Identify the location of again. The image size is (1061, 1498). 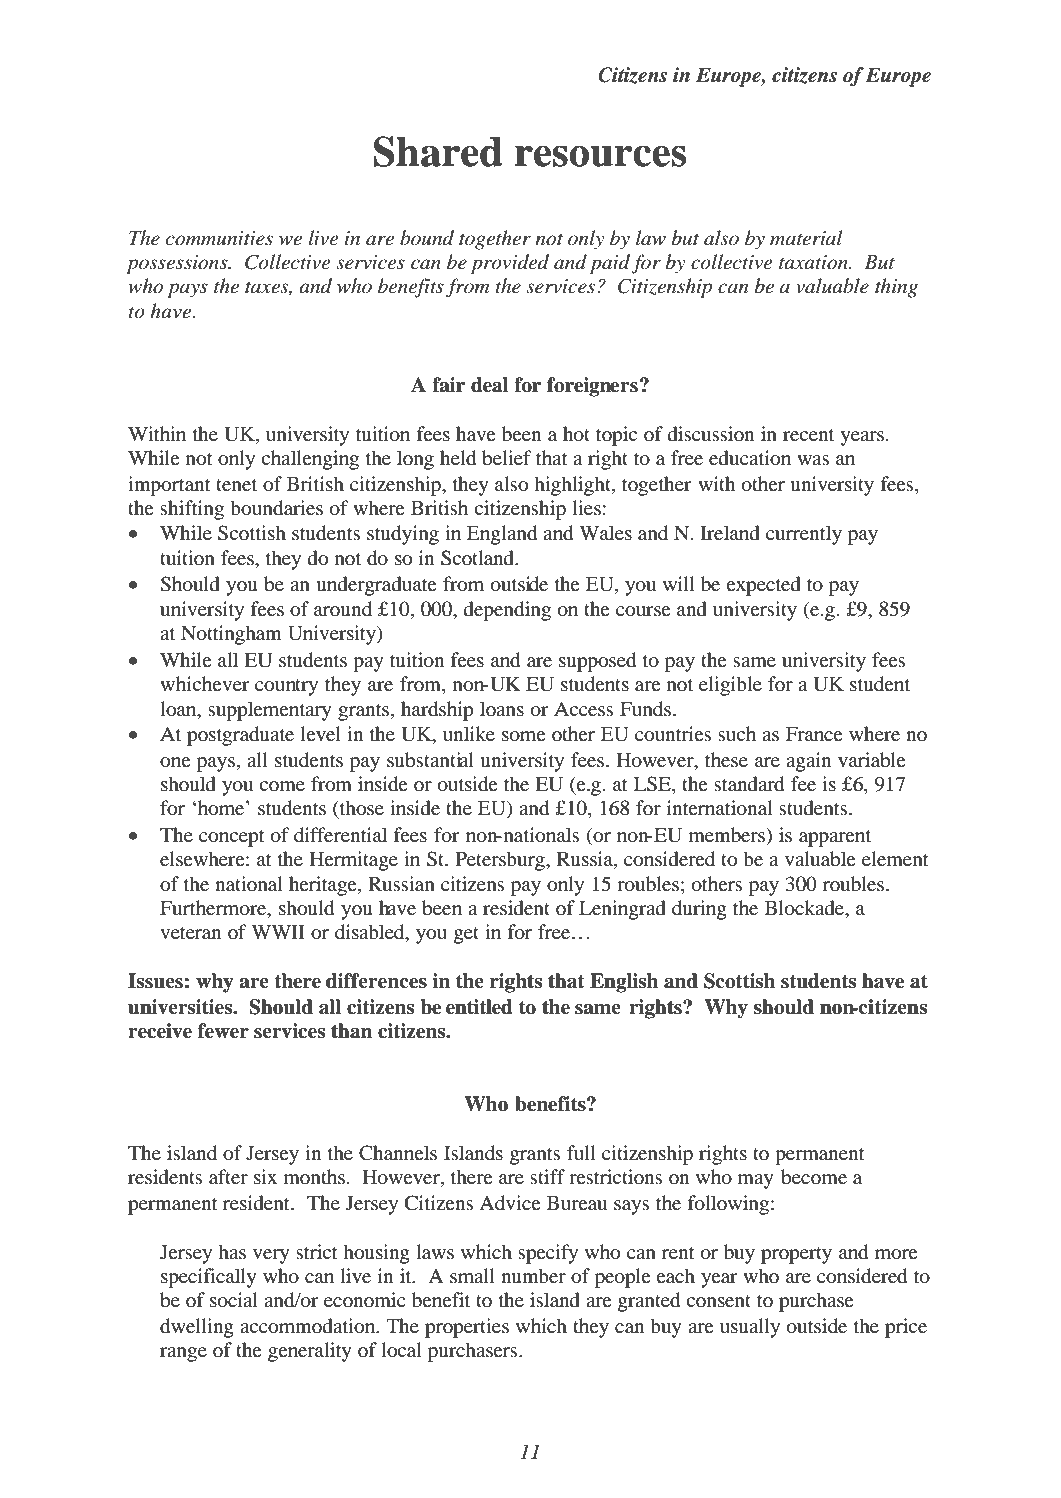
(808, 762).
